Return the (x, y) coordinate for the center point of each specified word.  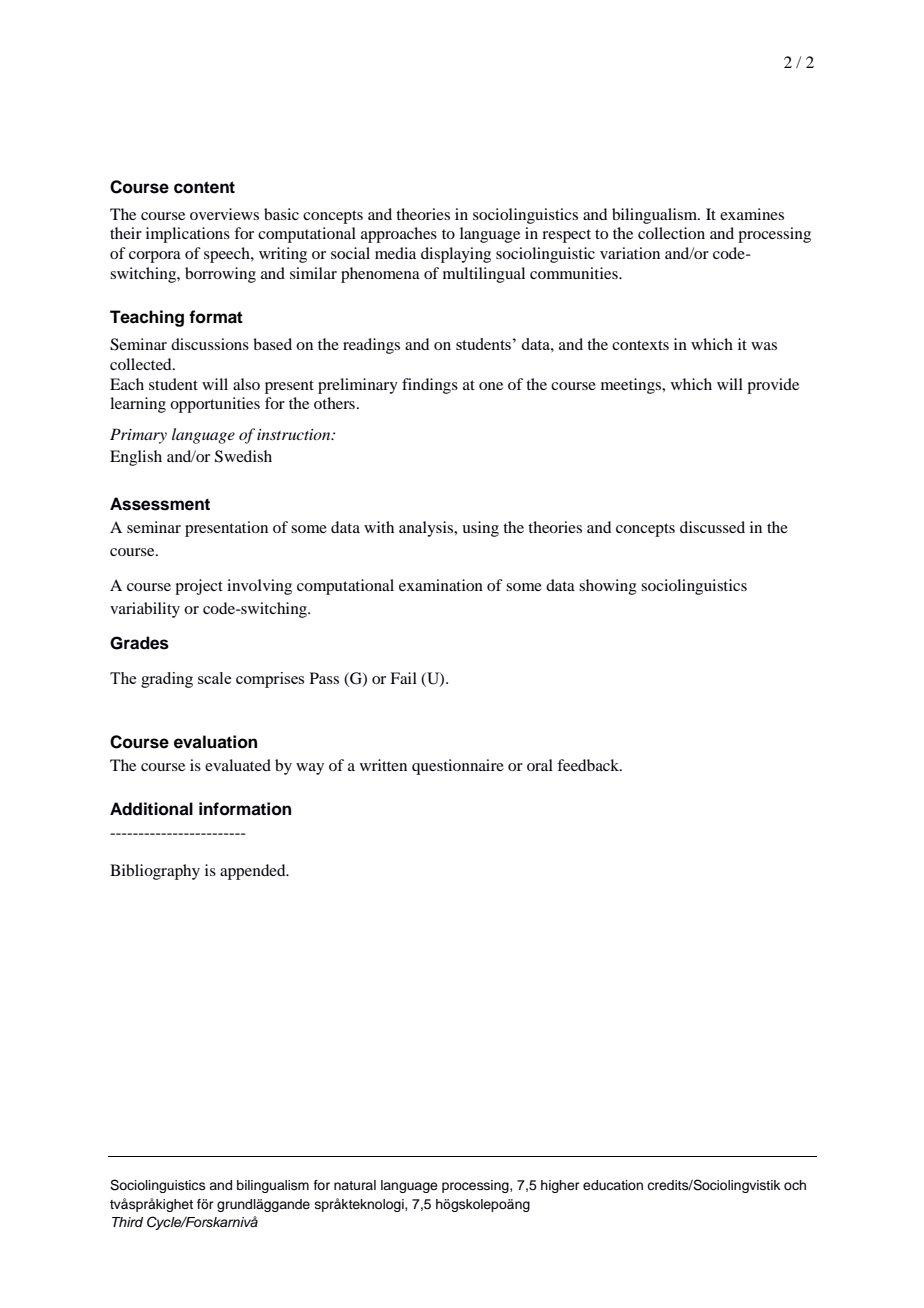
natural (355, 1185)
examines (752, 214)
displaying (456, 255)
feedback (589, 765)
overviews (224, 214)
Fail (403, 678)
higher (560, 1186)
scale (214, 678)
